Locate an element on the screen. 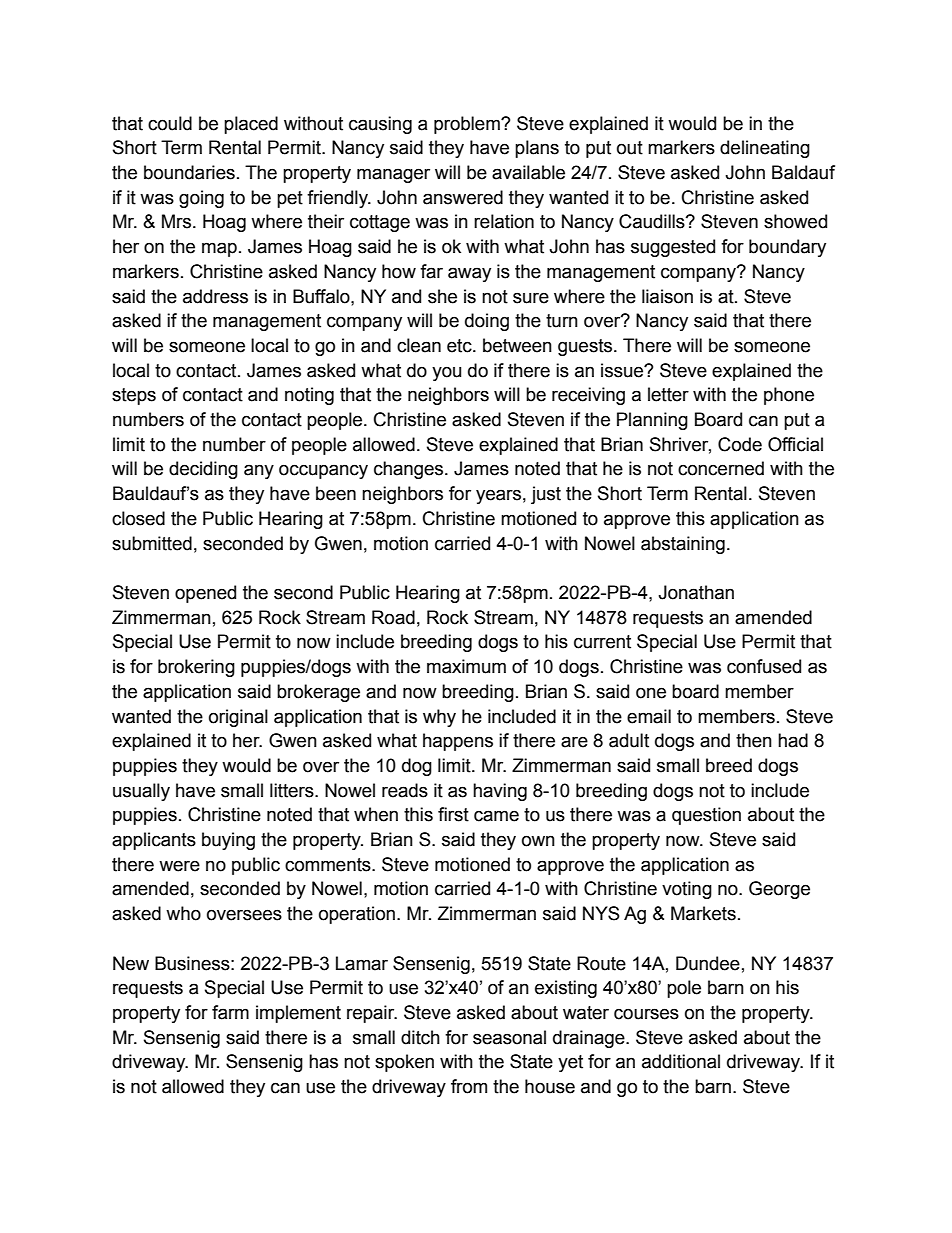  problem is located at coordinates (468, 125).
